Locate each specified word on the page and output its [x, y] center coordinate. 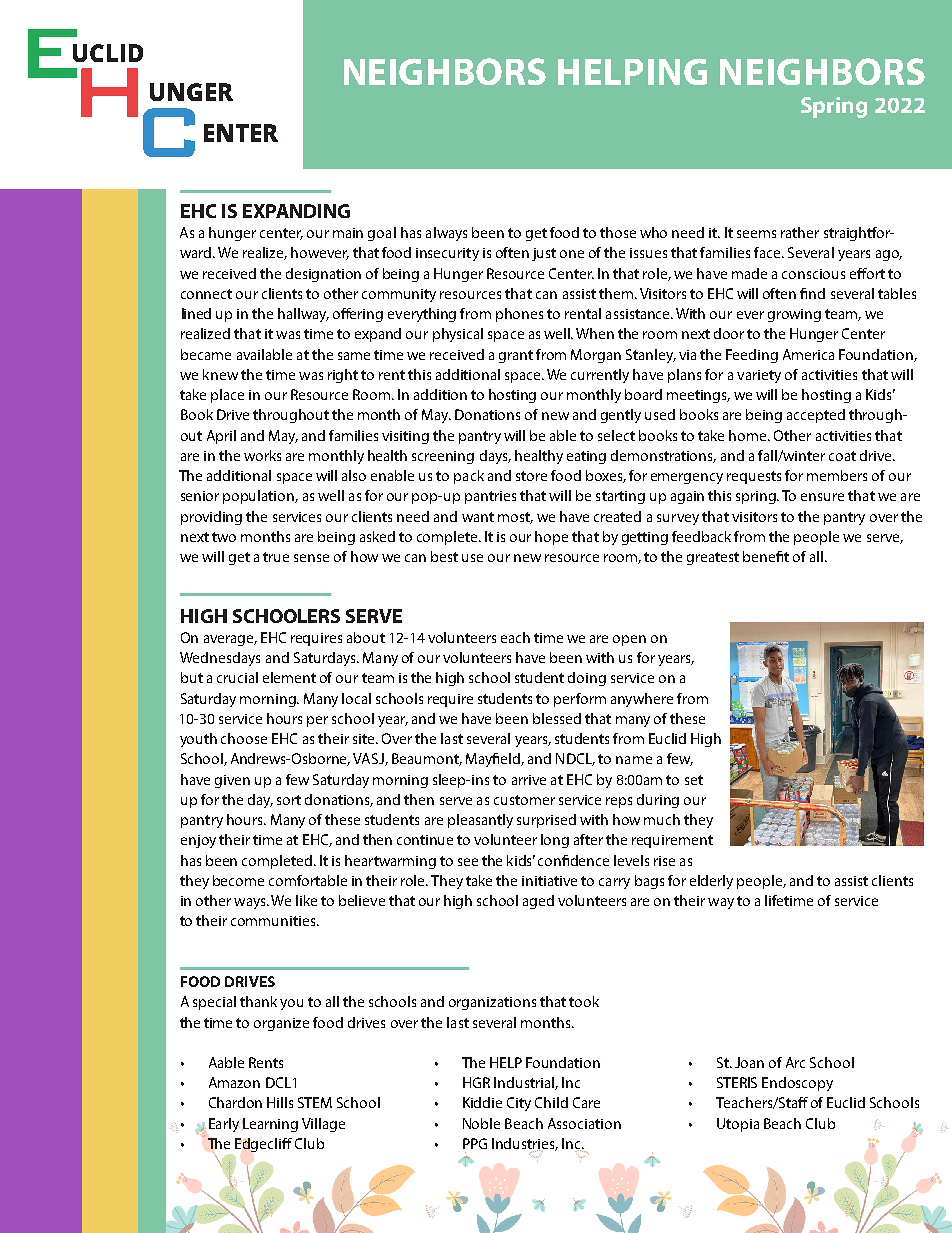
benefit [766, 556]
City [519, 1104]
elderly [711, 882]
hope [551, 538]
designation [323, 275]
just [544, 254]
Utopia [738, 1125]
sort [289, 800]
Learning [270, 1125]
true [276, 557]
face [768, 252]
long [555, 841]
